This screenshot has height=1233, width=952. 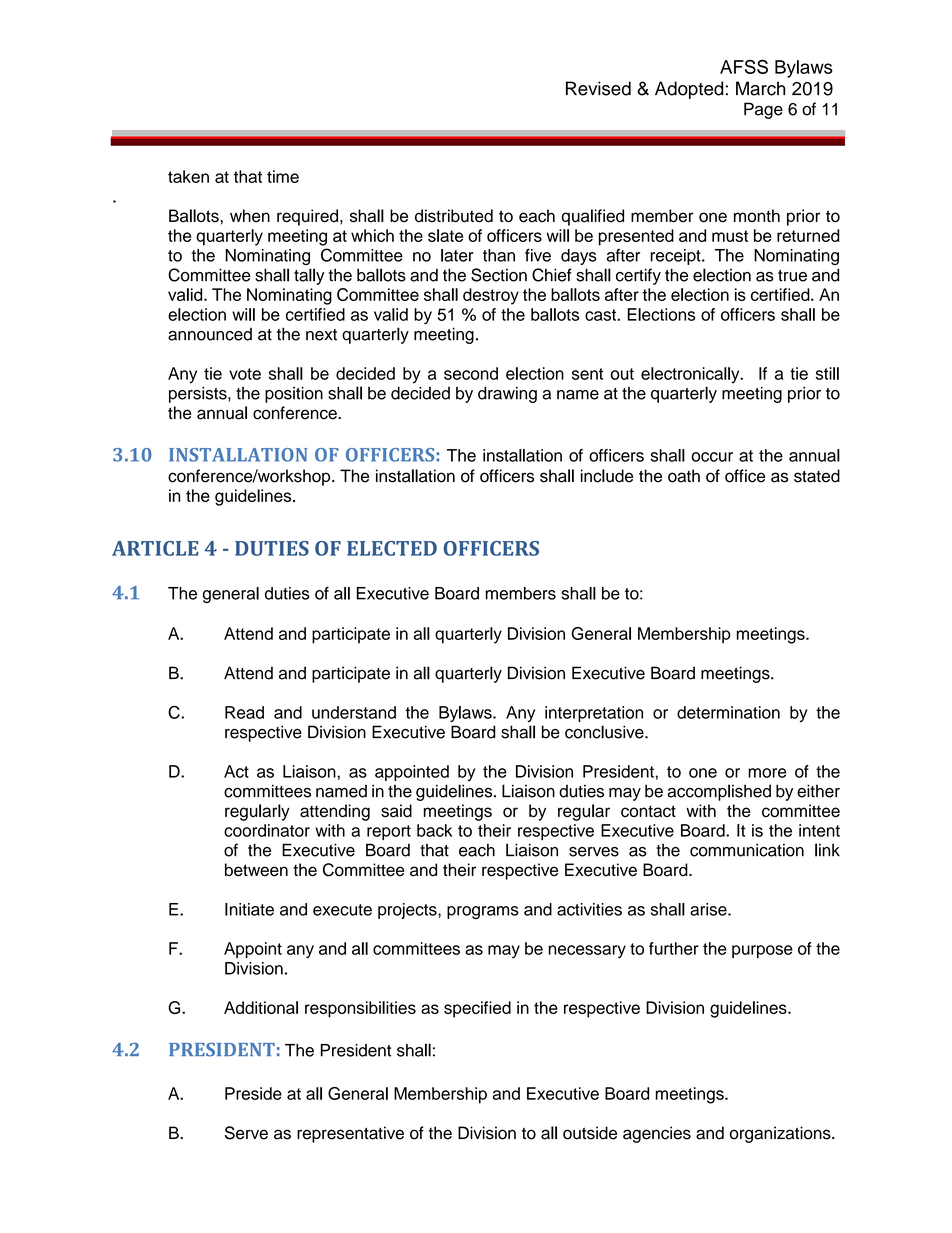 What do you see at coordinates (434, 830) in the screenshot?
I see `back` at bounding box center [434, 830].
